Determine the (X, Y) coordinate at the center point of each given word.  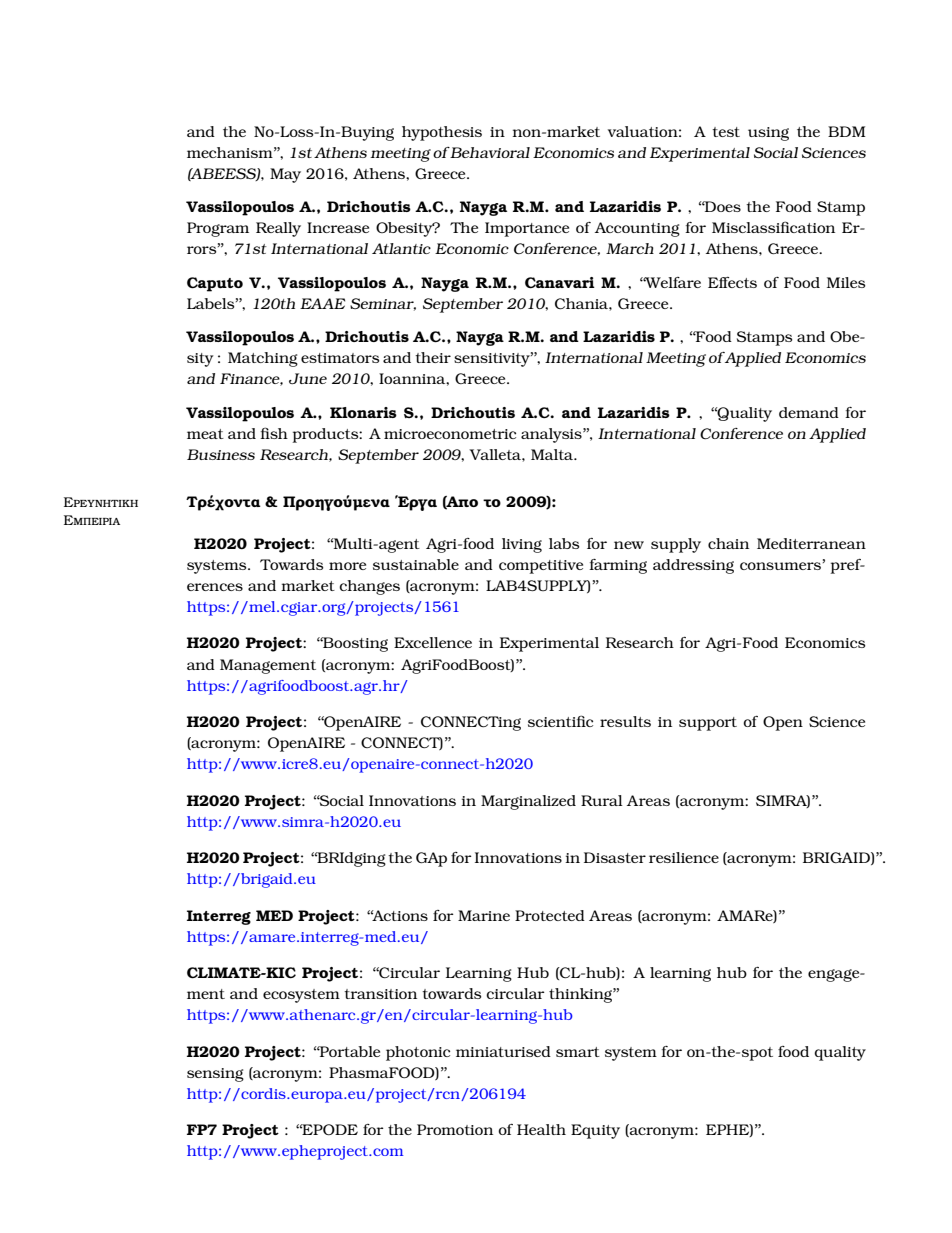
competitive (541, 567)
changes (369, 587)
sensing (215, 1075)
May (285, 175)
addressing (693, 566)
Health (541, 1129)
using (768, 134)
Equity (595, 1131)
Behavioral (489, 152)
